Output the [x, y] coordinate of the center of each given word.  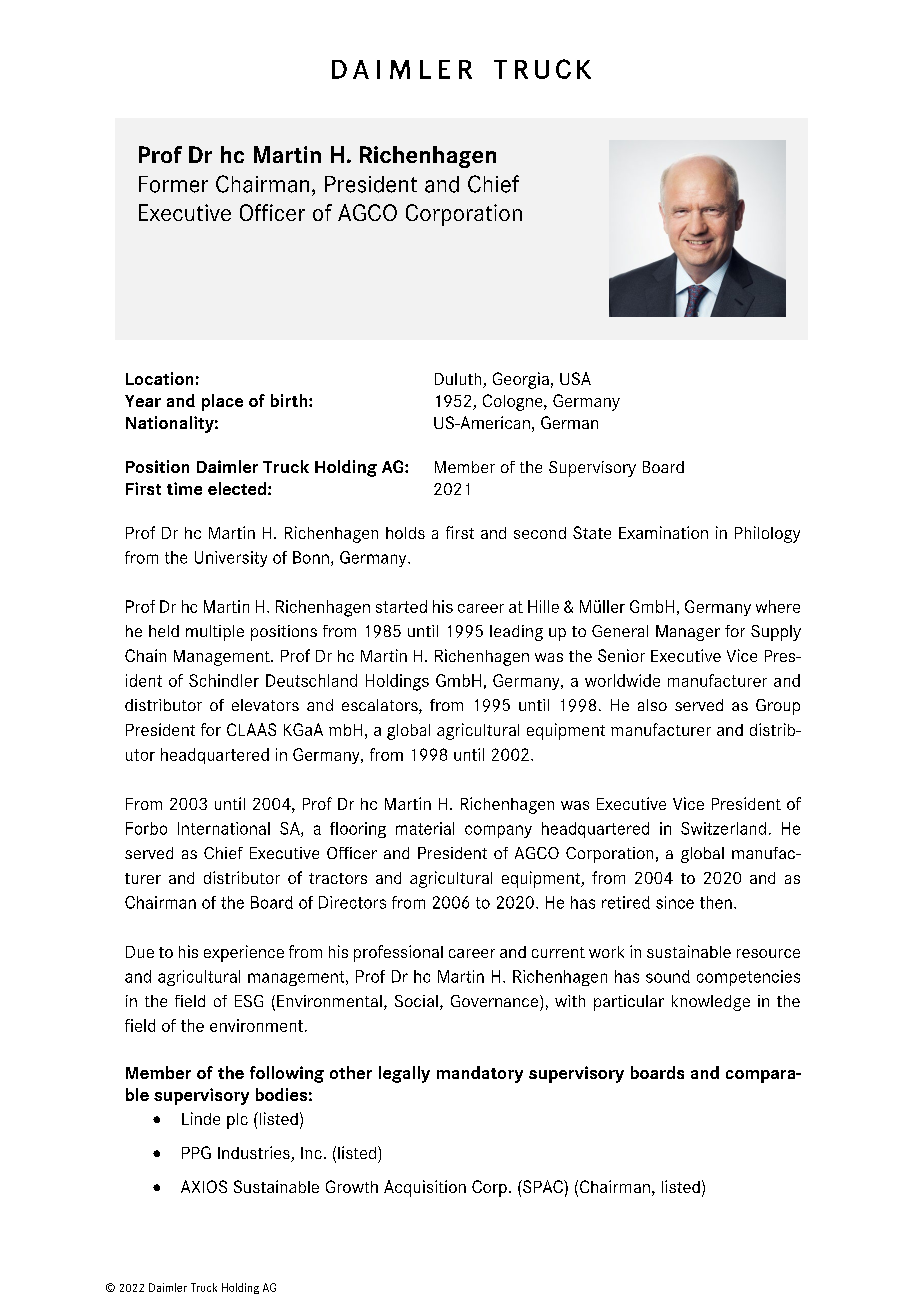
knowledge [711, 1003]
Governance [496, 1001]
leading [516, 633]
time [184, 488]
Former [173, 184]
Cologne [514, 402]
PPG [196, 1152]
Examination [663, 532]
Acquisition [425, 1188]
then [716, 902]
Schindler [224, 680]
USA [575, 378]
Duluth [459, 380]
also [652, 705]
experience [244, 953]
